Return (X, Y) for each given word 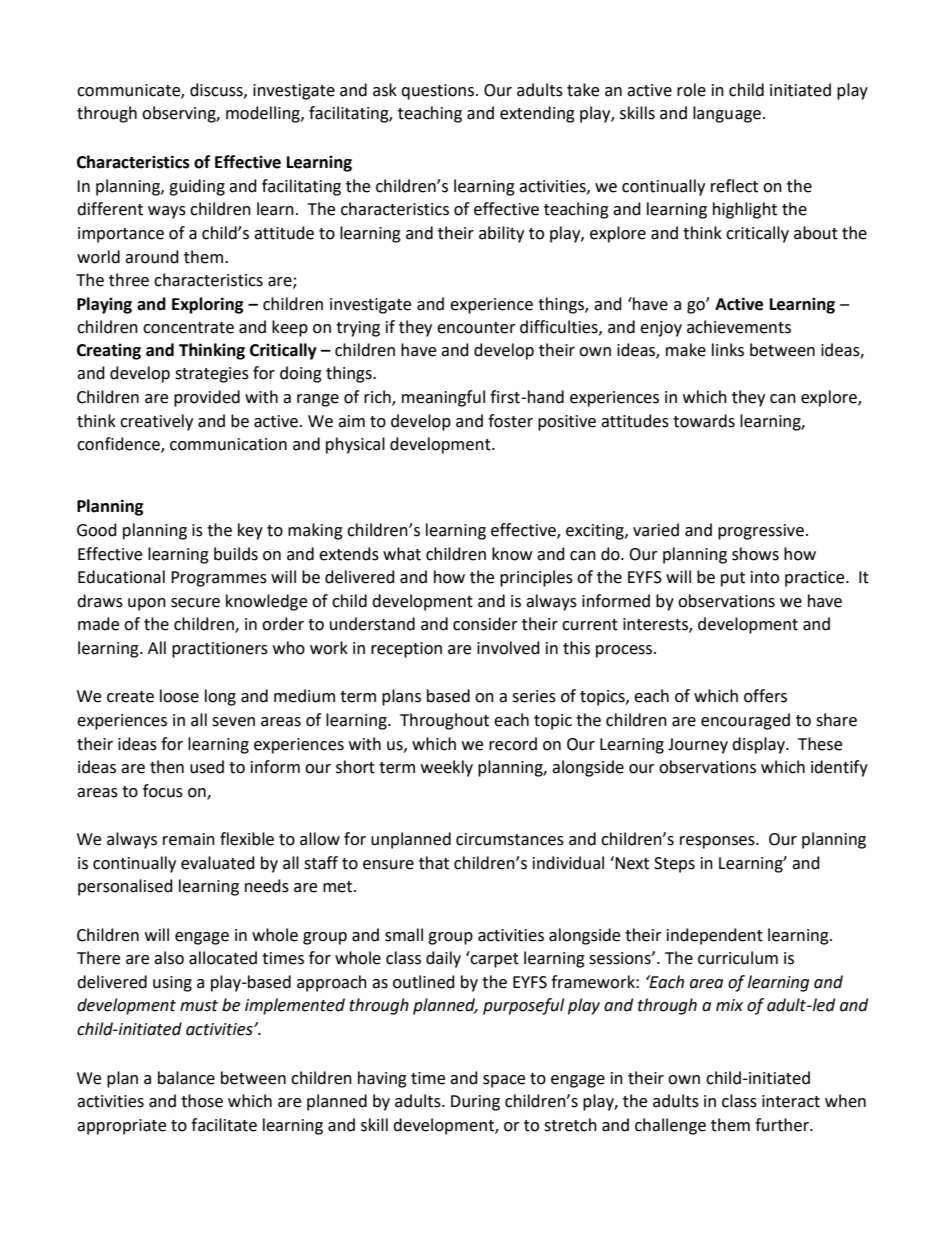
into (765, 577)
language (727, 114)
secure (195, 603)
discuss (217, 90)
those (202, 1101)
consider (485, 624)
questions (439, 92)
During (475, 1103)
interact (791, 1101)
